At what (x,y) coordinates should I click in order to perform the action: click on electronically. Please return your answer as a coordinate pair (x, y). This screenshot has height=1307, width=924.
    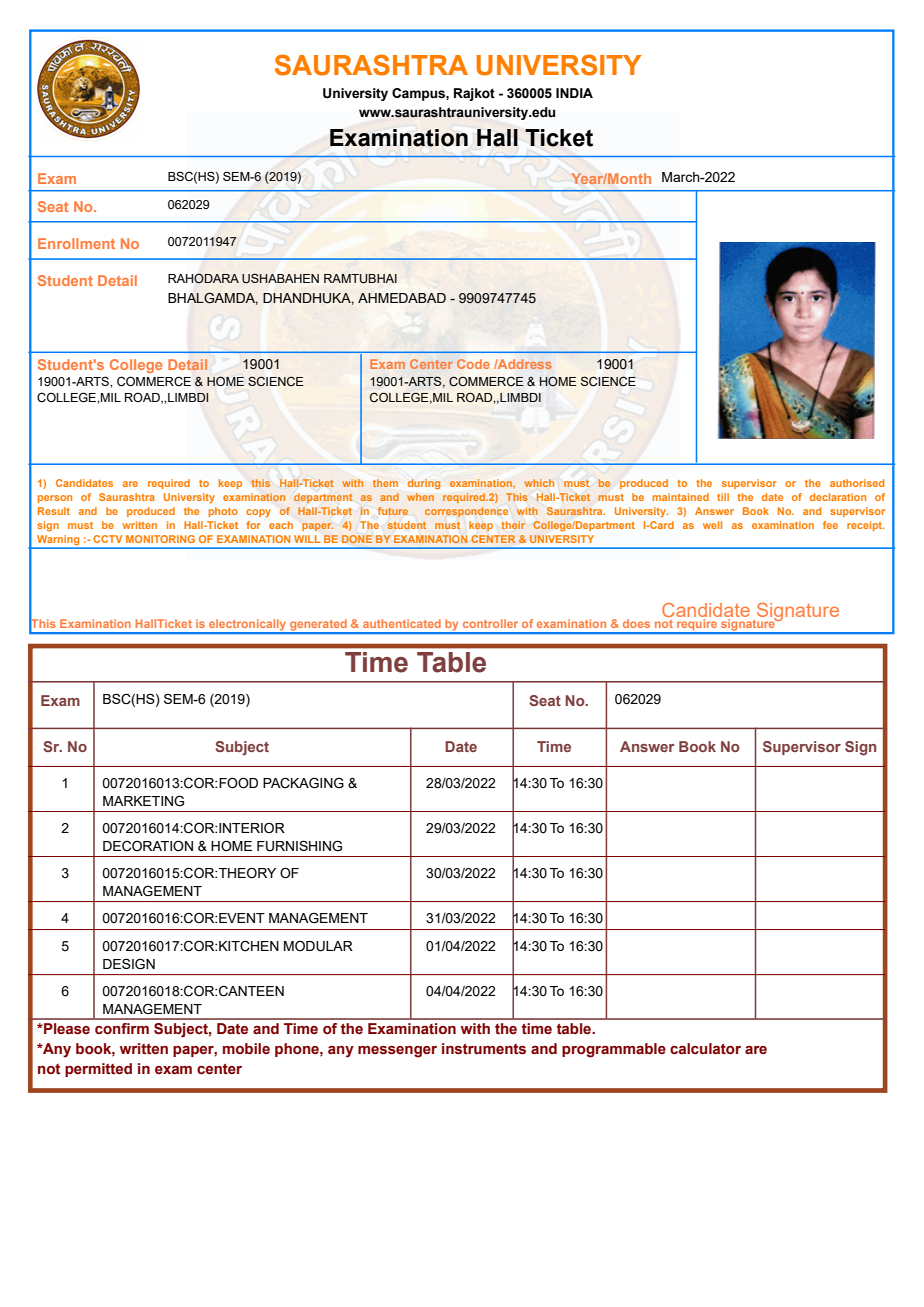
    Looking at the image, I should click on (248, 626).
